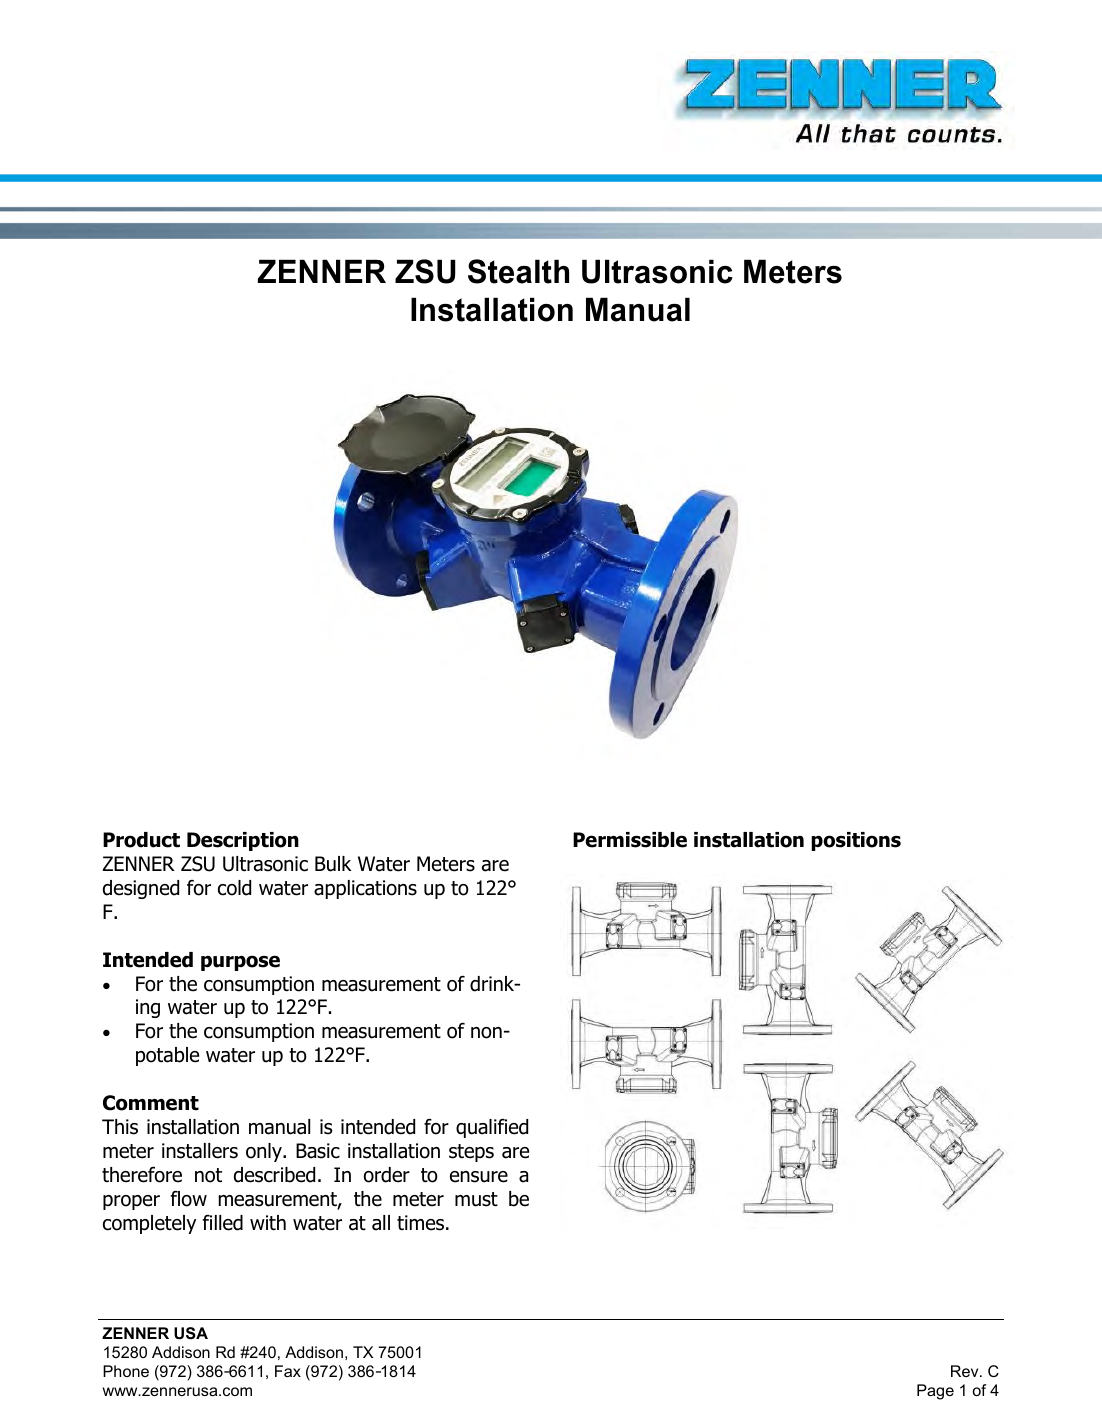  I want to click on Bulk, so click(333, 864).
